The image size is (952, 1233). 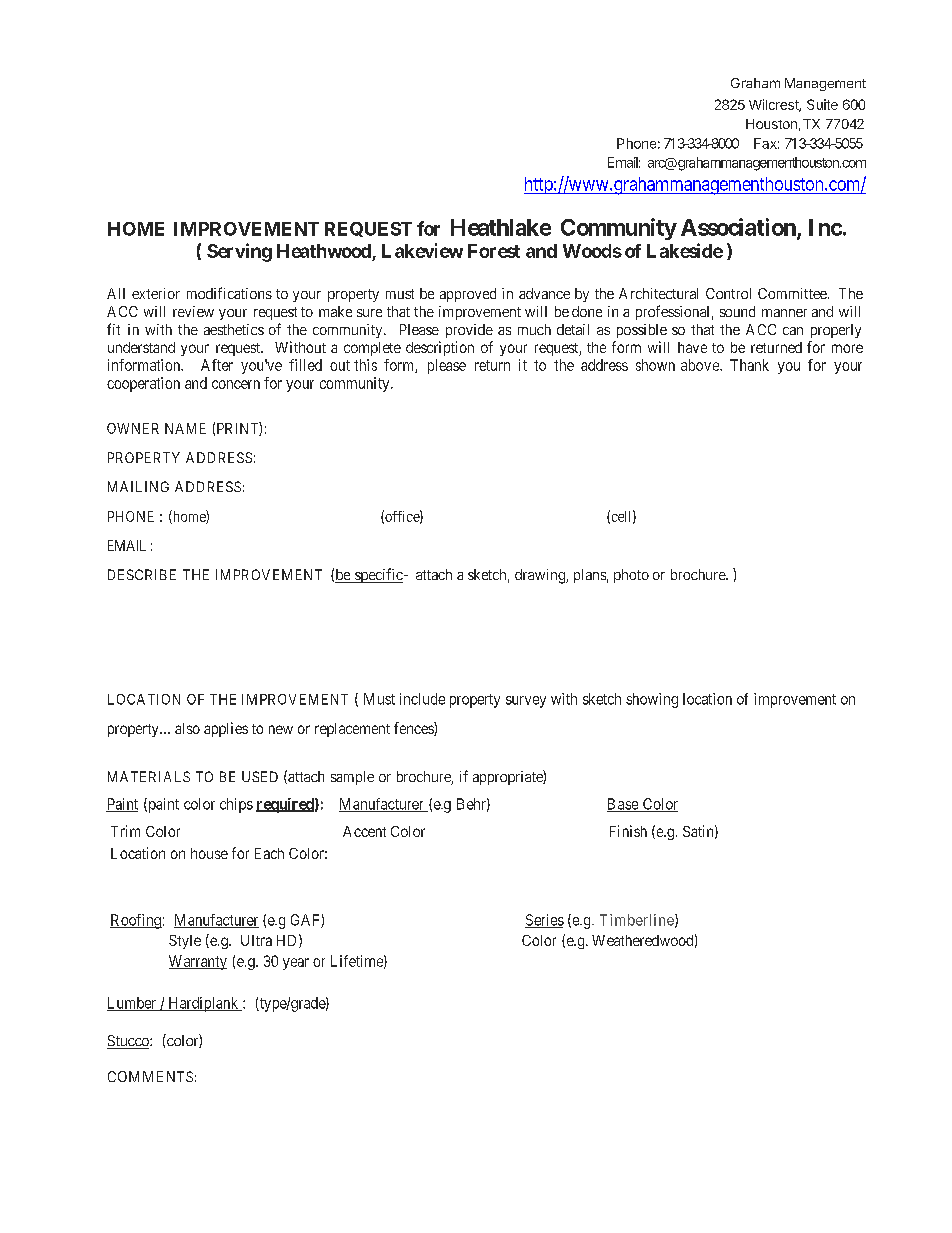 What do you see at coordinates (364, 831) in the screenshot?
I see `Accent` at bounding box center [364, 831].
